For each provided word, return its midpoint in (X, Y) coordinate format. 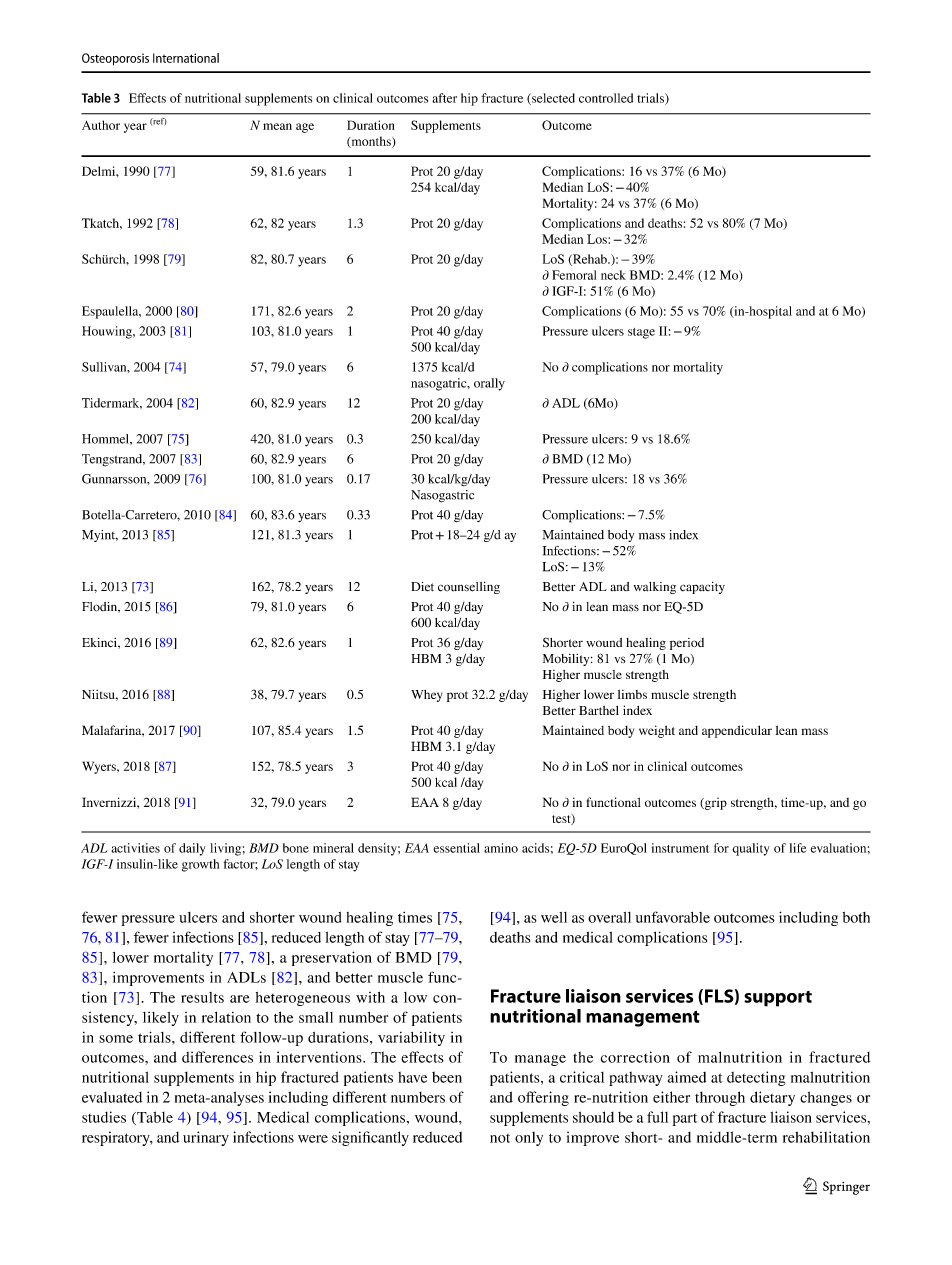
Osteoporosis (115, 59)
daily (192, 849)
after (444, 98)
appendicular (737, 731)
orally (489, 384)
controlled (606, 98)
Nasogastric (442, 496)
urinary (206, 1138)
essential (456, 848)
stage (641, 333)
